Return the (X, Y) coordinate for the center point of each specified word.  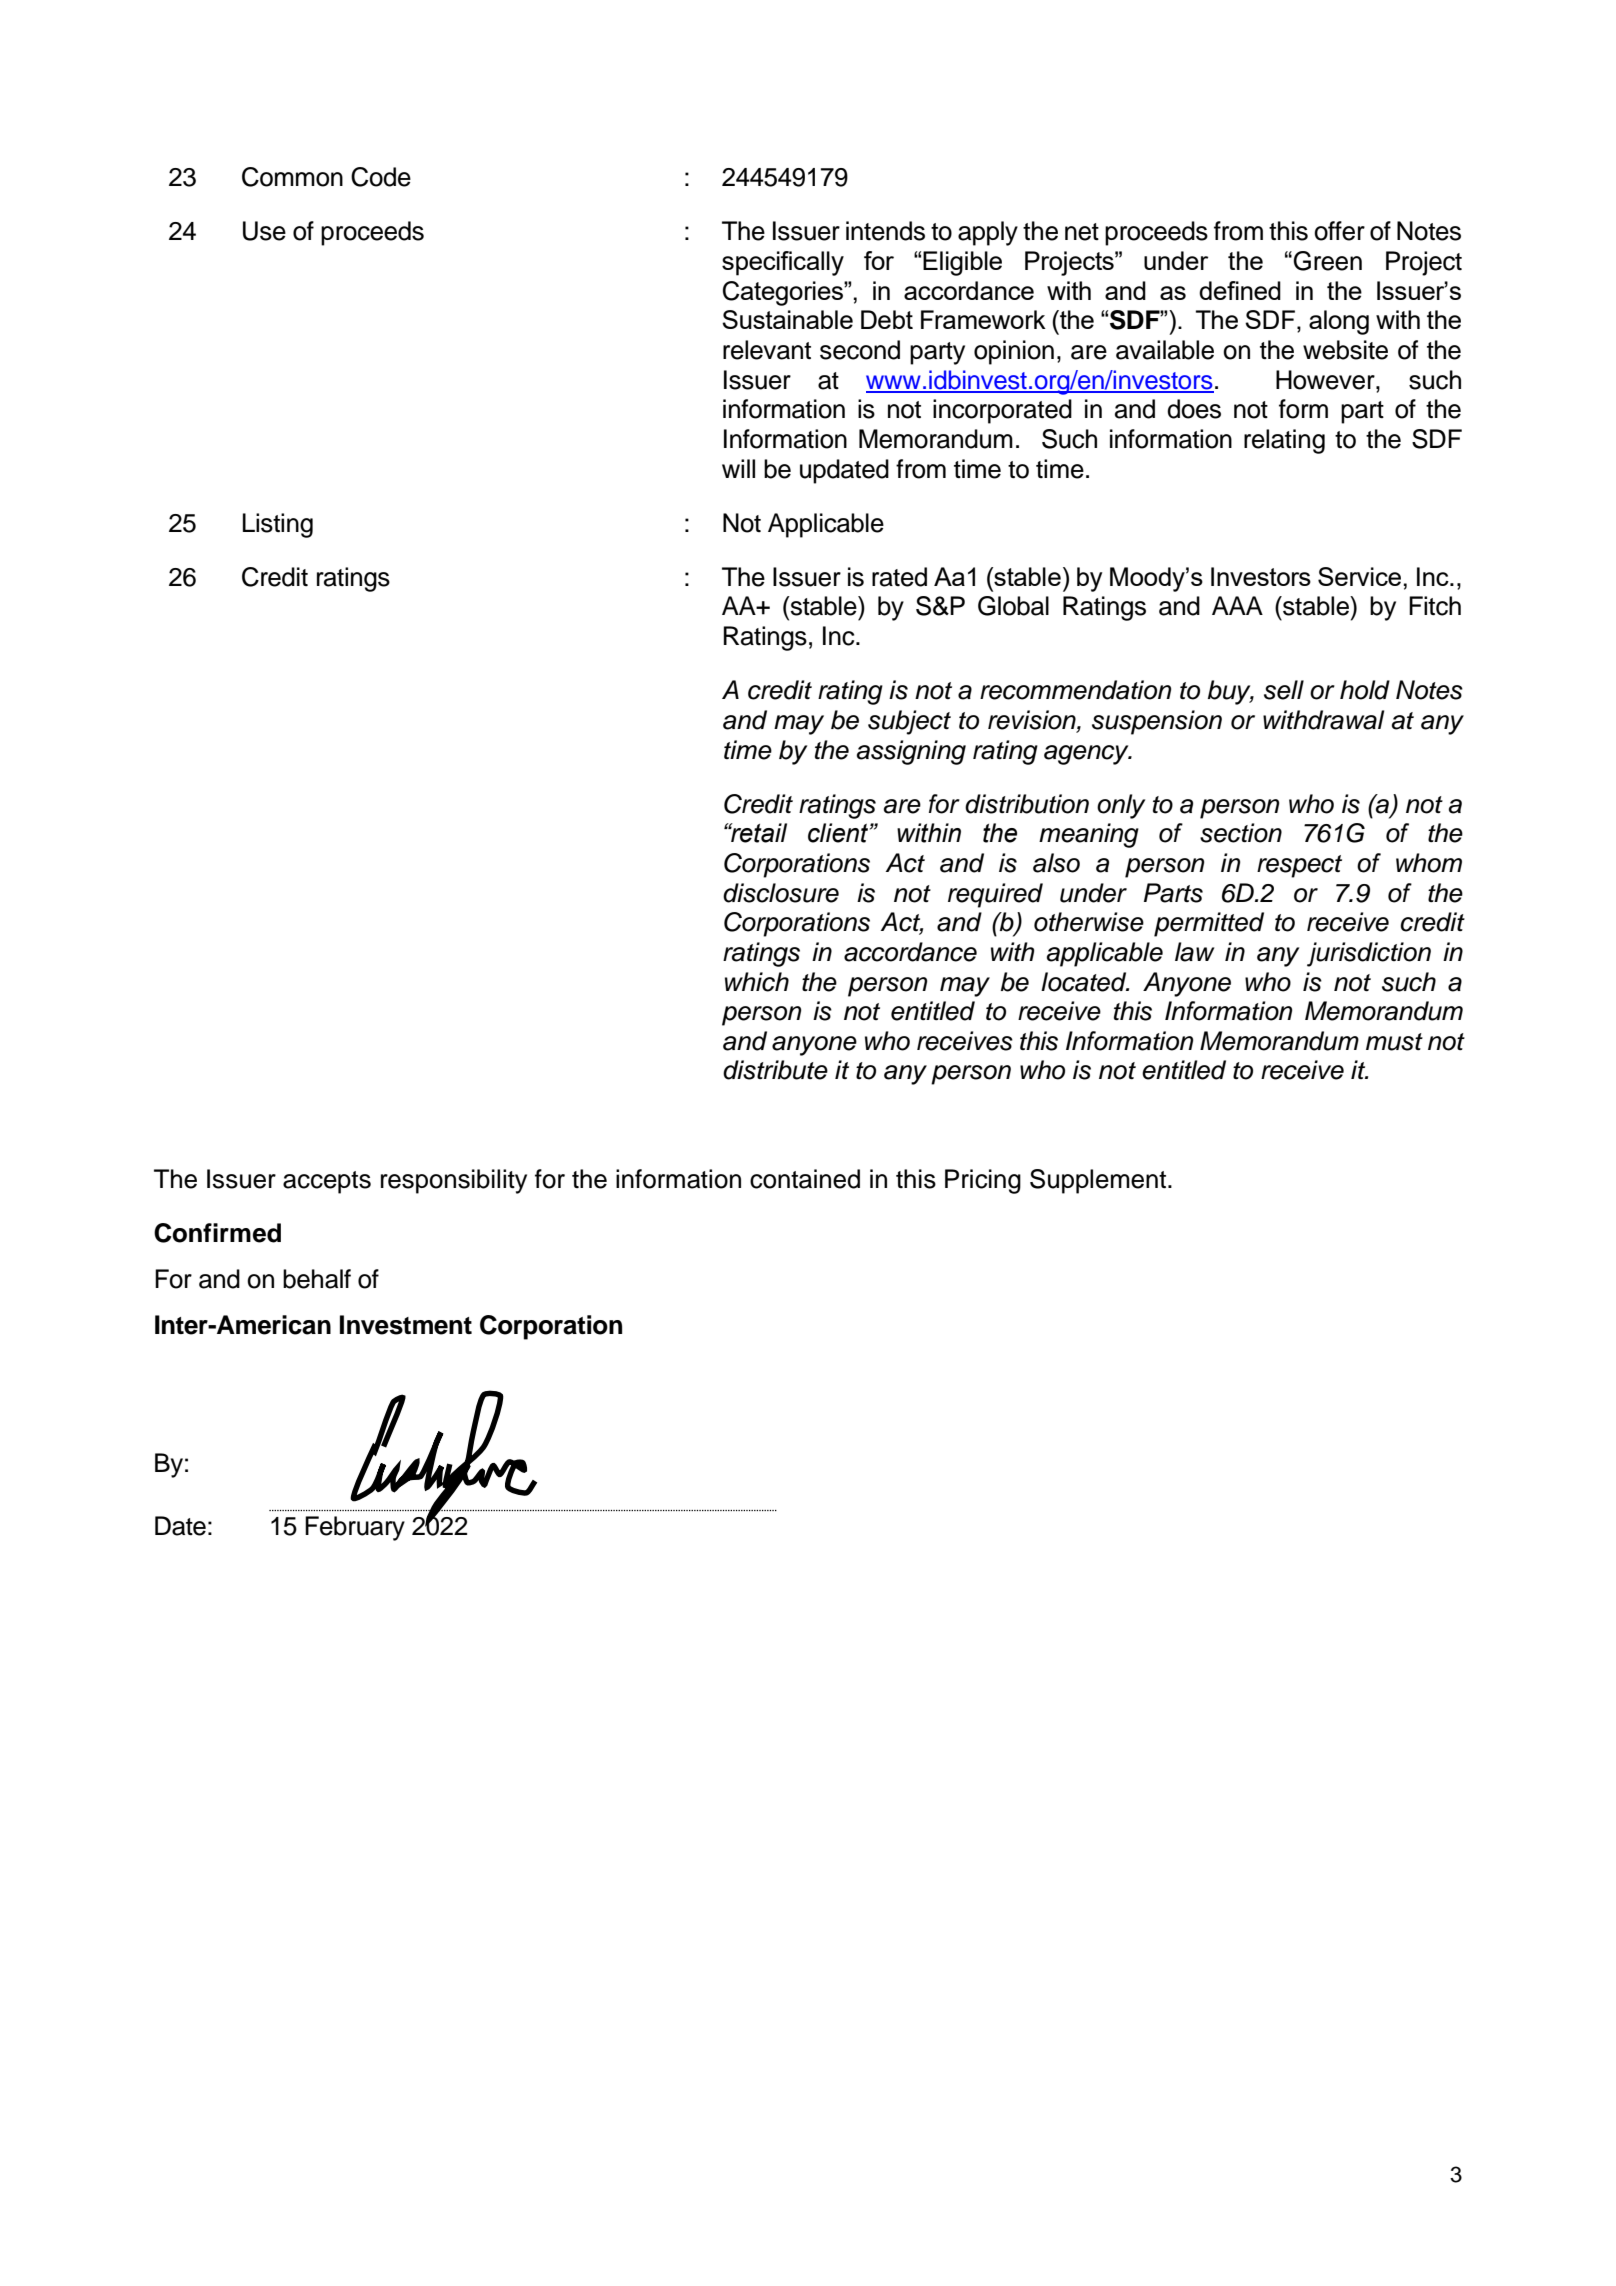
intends (885, 231)
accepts (327, 1182)
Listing (278, 525)
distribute (775, 1070)
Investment (406, 1325)
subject (909, 722)
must (1394, 1042)
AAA (1237, 605)
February (355, 1528)
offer (1339, 231)
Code (381, 177)
